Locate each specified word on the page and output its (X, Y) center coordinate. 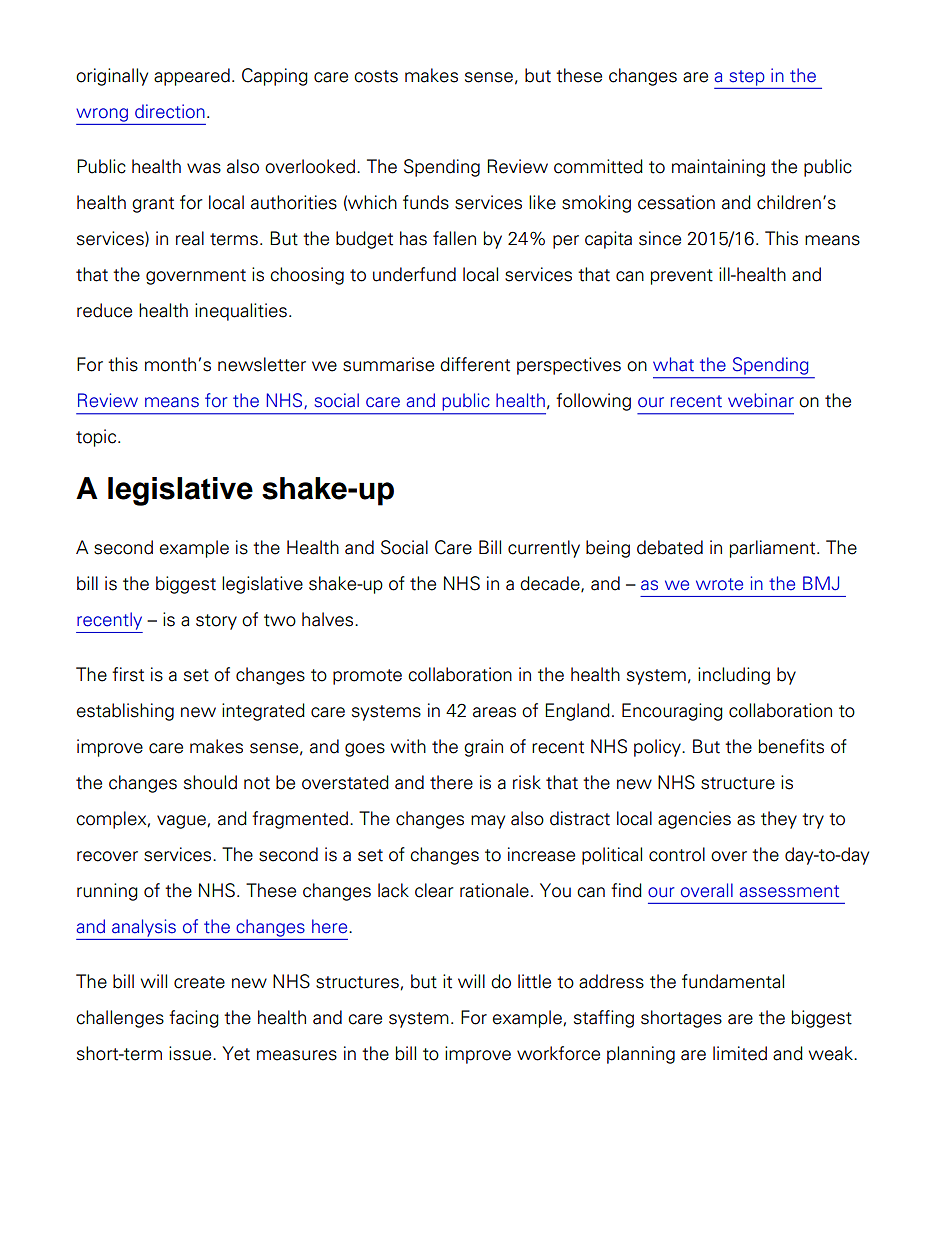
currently (544, 549)
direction (170, 111)
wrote (719, 584)
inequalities (241, 312)
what (673, 364)
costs (376, 76)
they (779, 820)
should (210, 782)
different (475, 364)
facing (194, 1019)
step (747, 79)
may (488, 822)
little (534, 981)
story (216, 622)
